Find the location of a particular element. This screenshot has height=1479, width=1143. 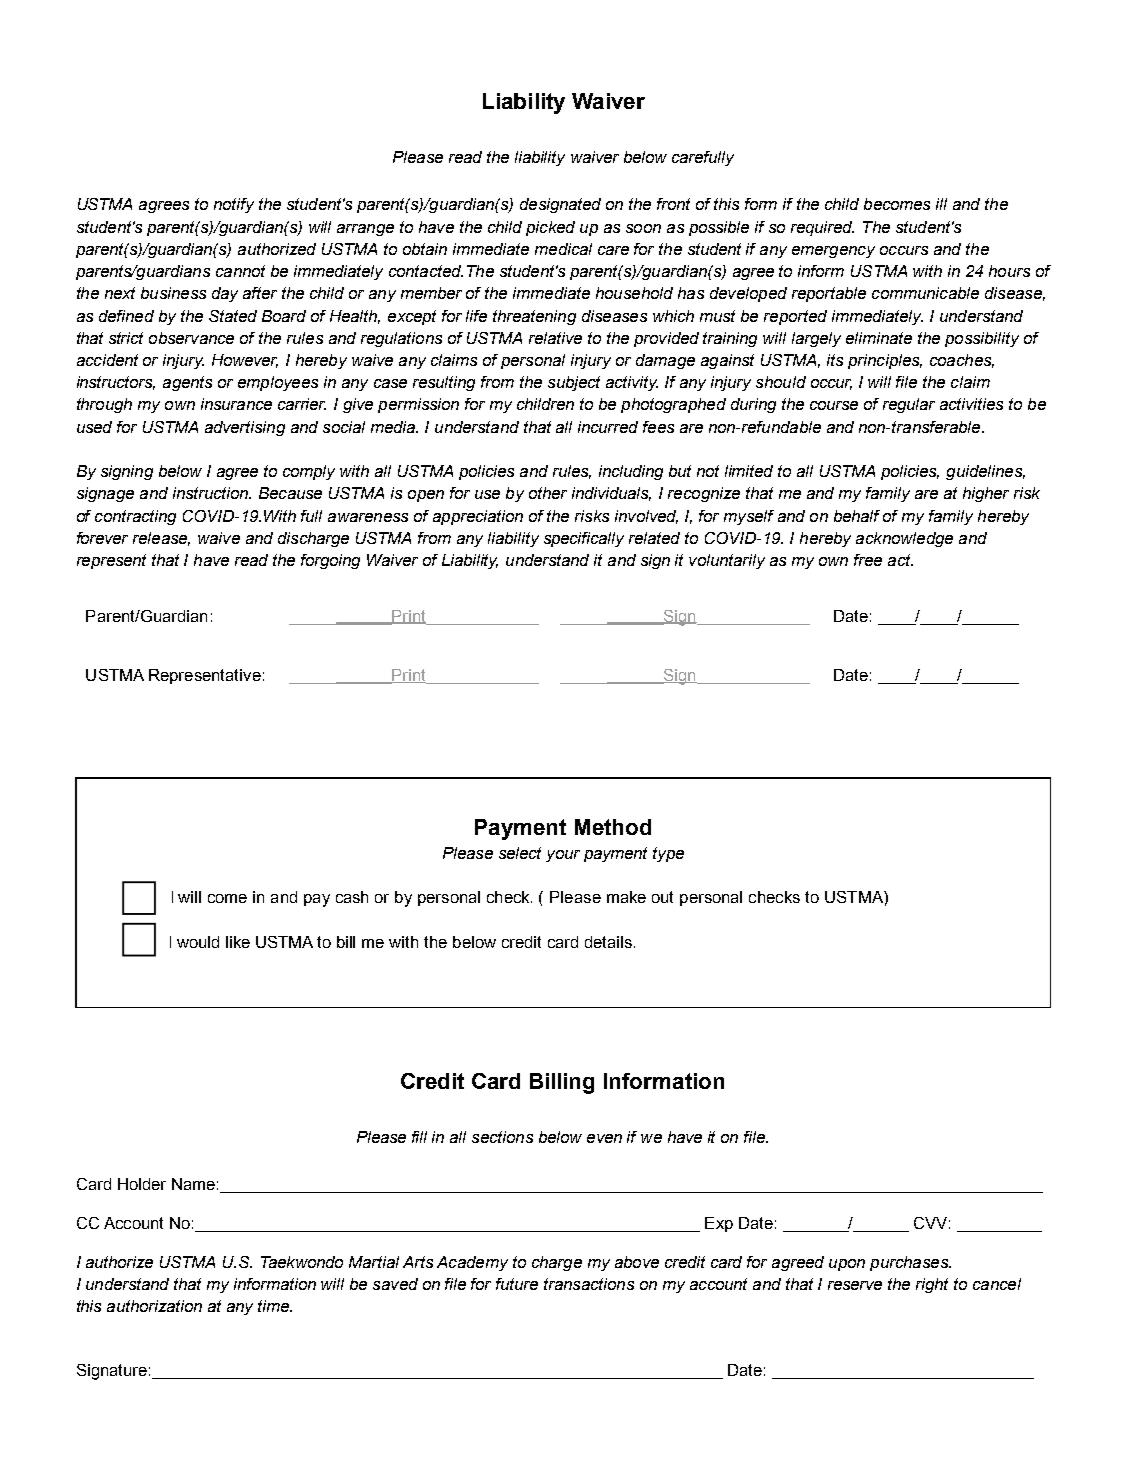

authorization is located at coordinates (154, 1306).
